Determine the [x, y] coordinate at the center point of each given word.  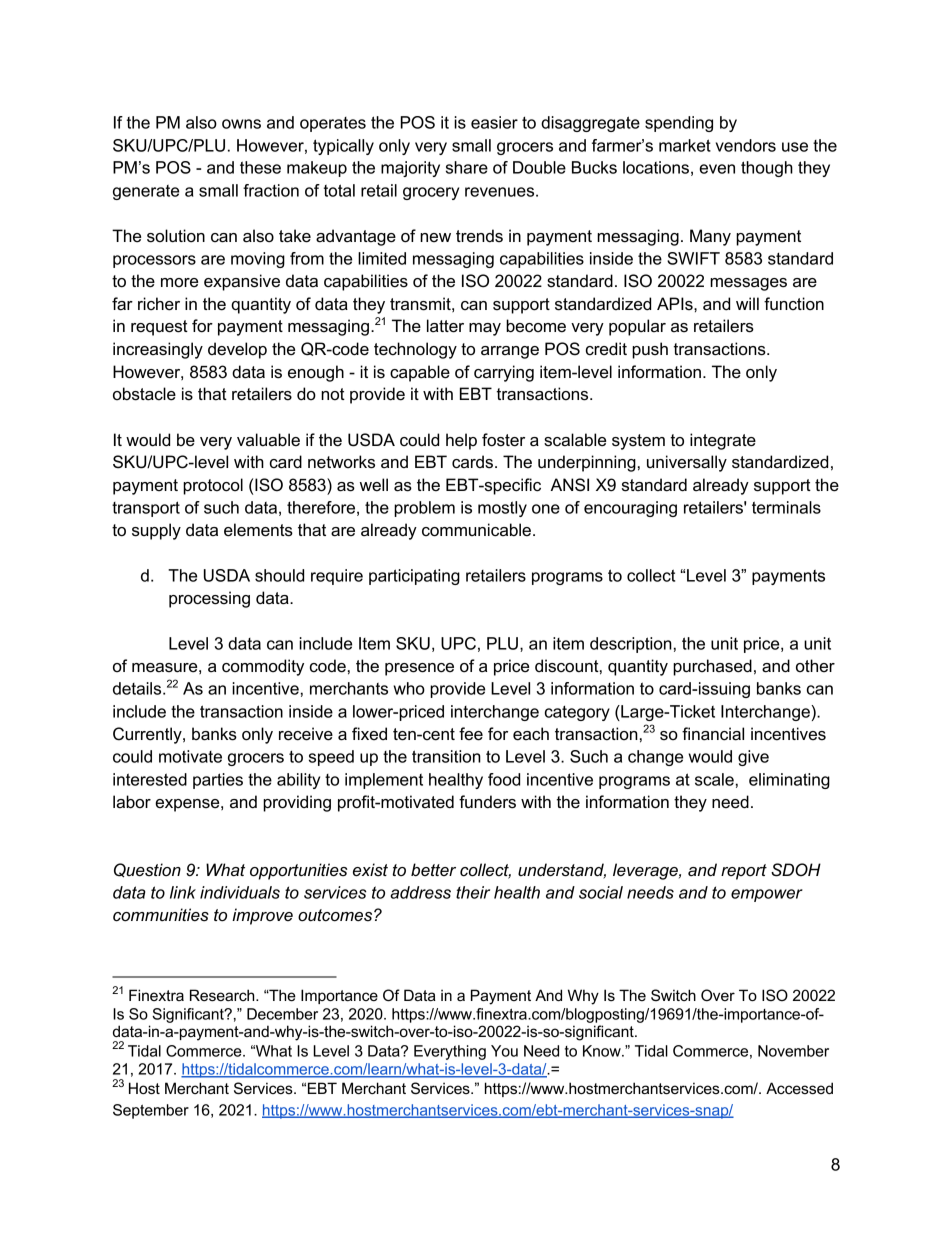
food [504, 779]
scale [714, 779]
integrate [723, 441]
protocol [213, 486]
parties [218, 781]
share [467, 167]
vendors [746, 145]
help [461, 441]
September [151, 1111]
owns [241, 124]
